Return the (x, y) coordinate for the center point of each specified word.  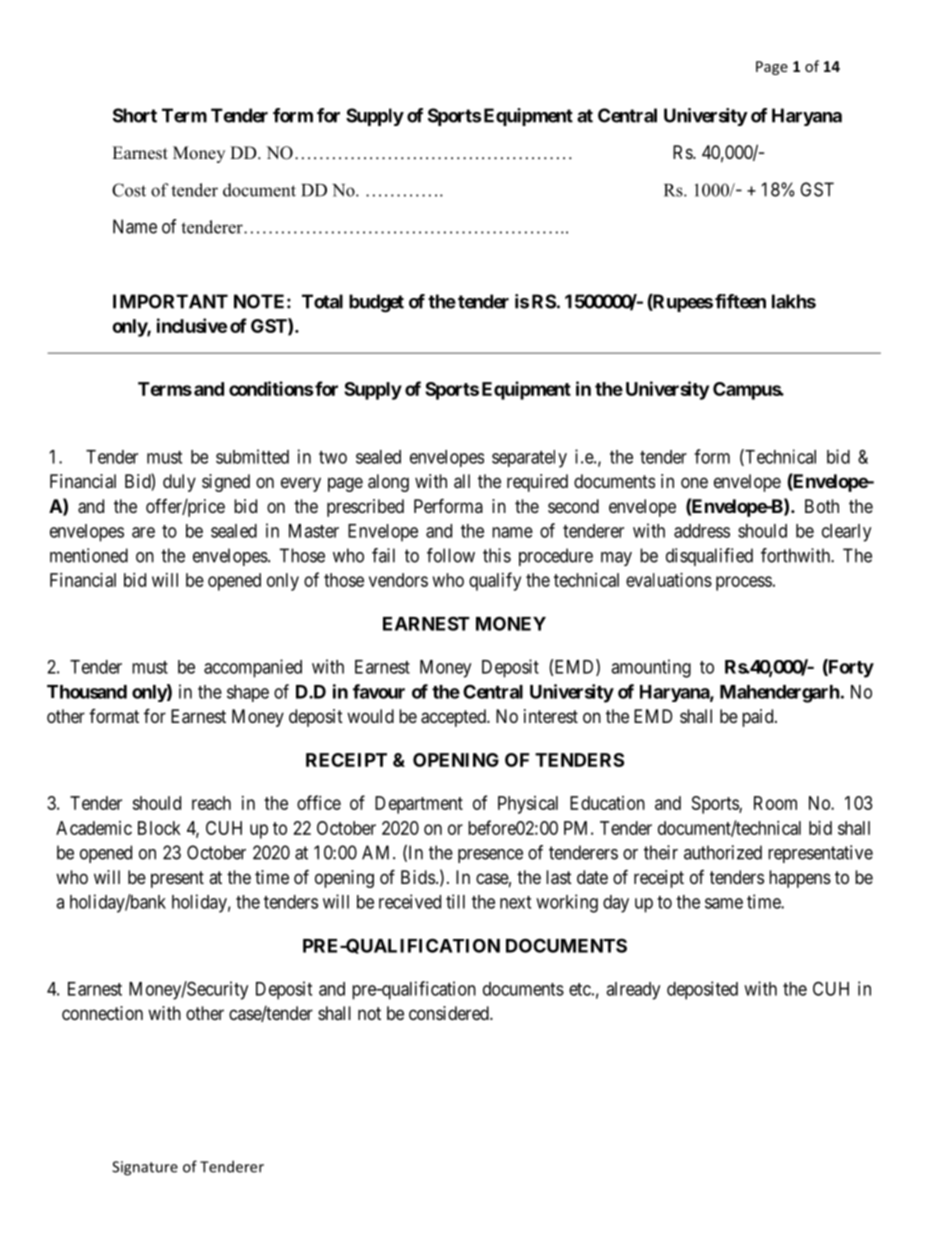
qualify (495, 581)
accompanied (253, 668)
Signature (145, 1168)
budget (376, 303)
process (744, 583)
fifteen (740, 301)
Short (135, 115)
